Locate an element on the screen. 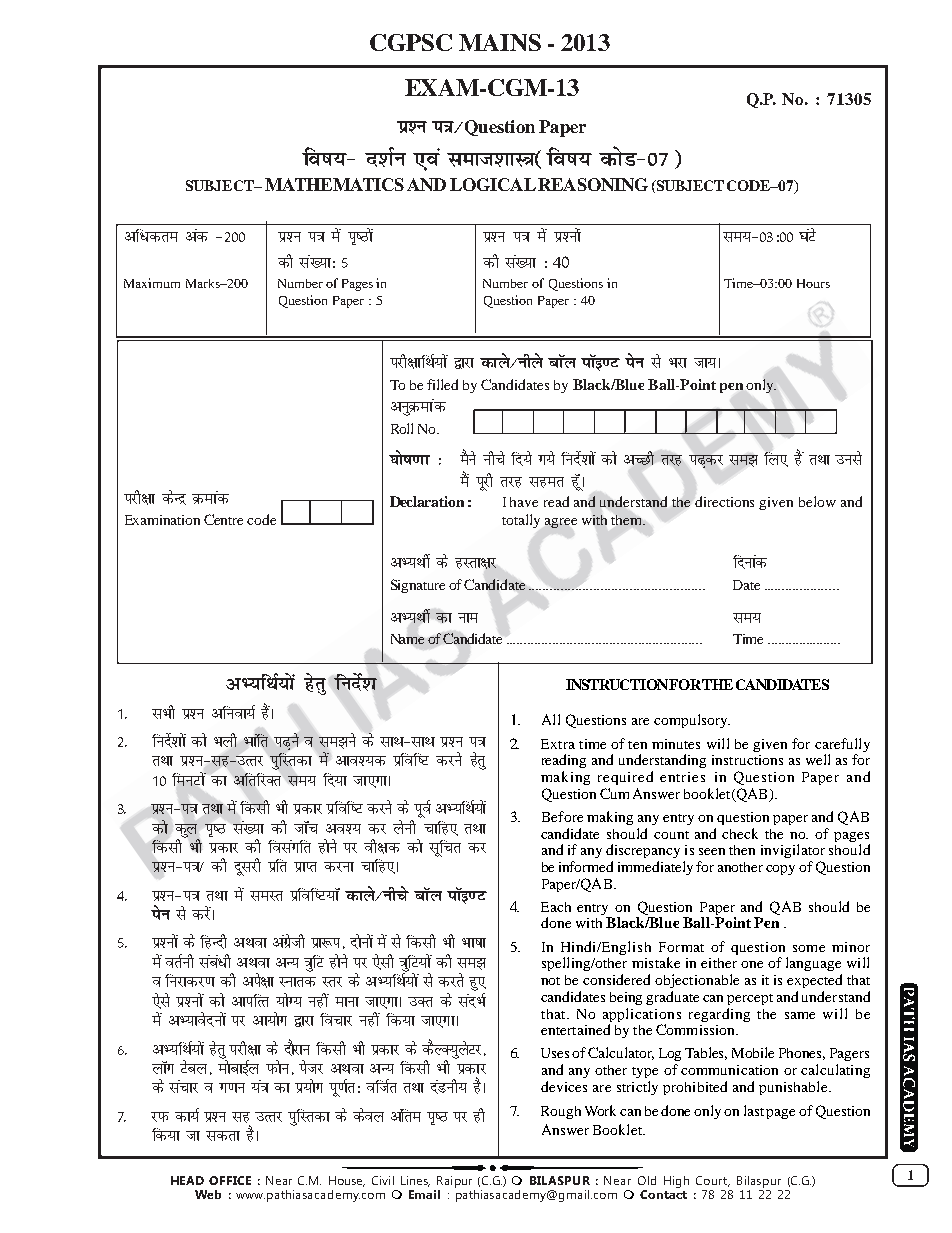 The image size is (952, 1233). REASONING is located at coordinates (593, 184).
